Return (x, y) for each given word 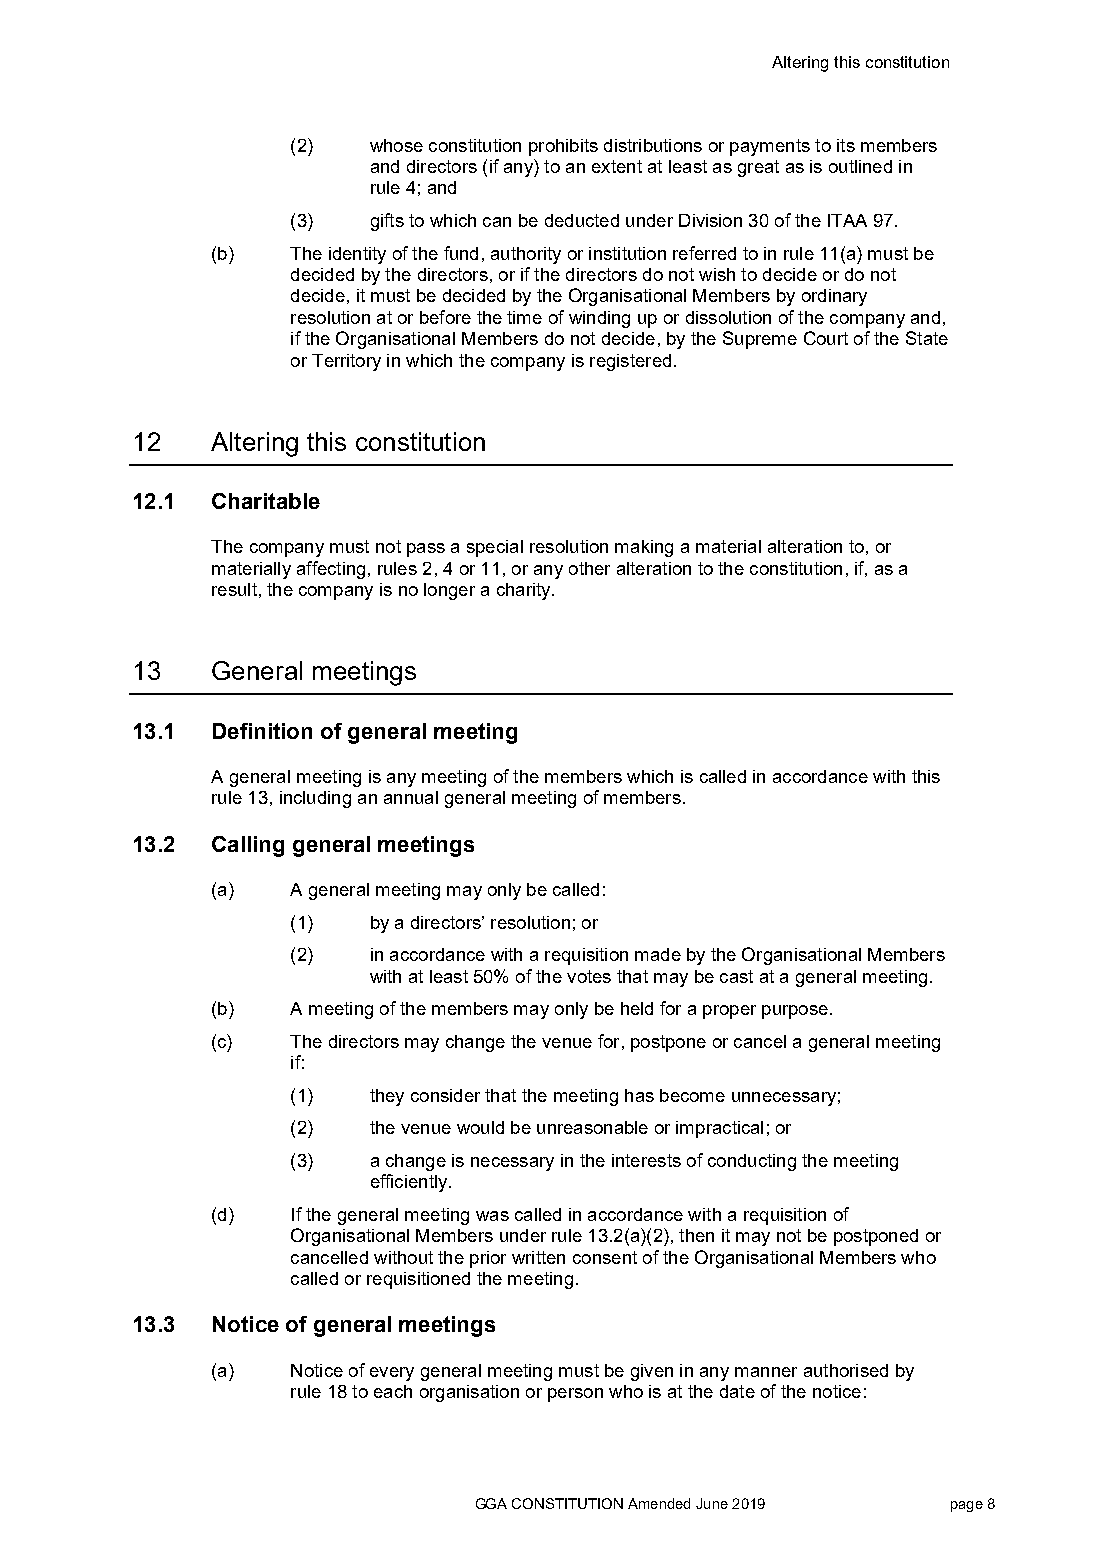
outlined (860, 166)
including (315, 799)
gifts (387, 222)
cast (736, 976)
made (658, 954)
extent (617, 166)
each (393, 1391)
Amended (659, 1503)
